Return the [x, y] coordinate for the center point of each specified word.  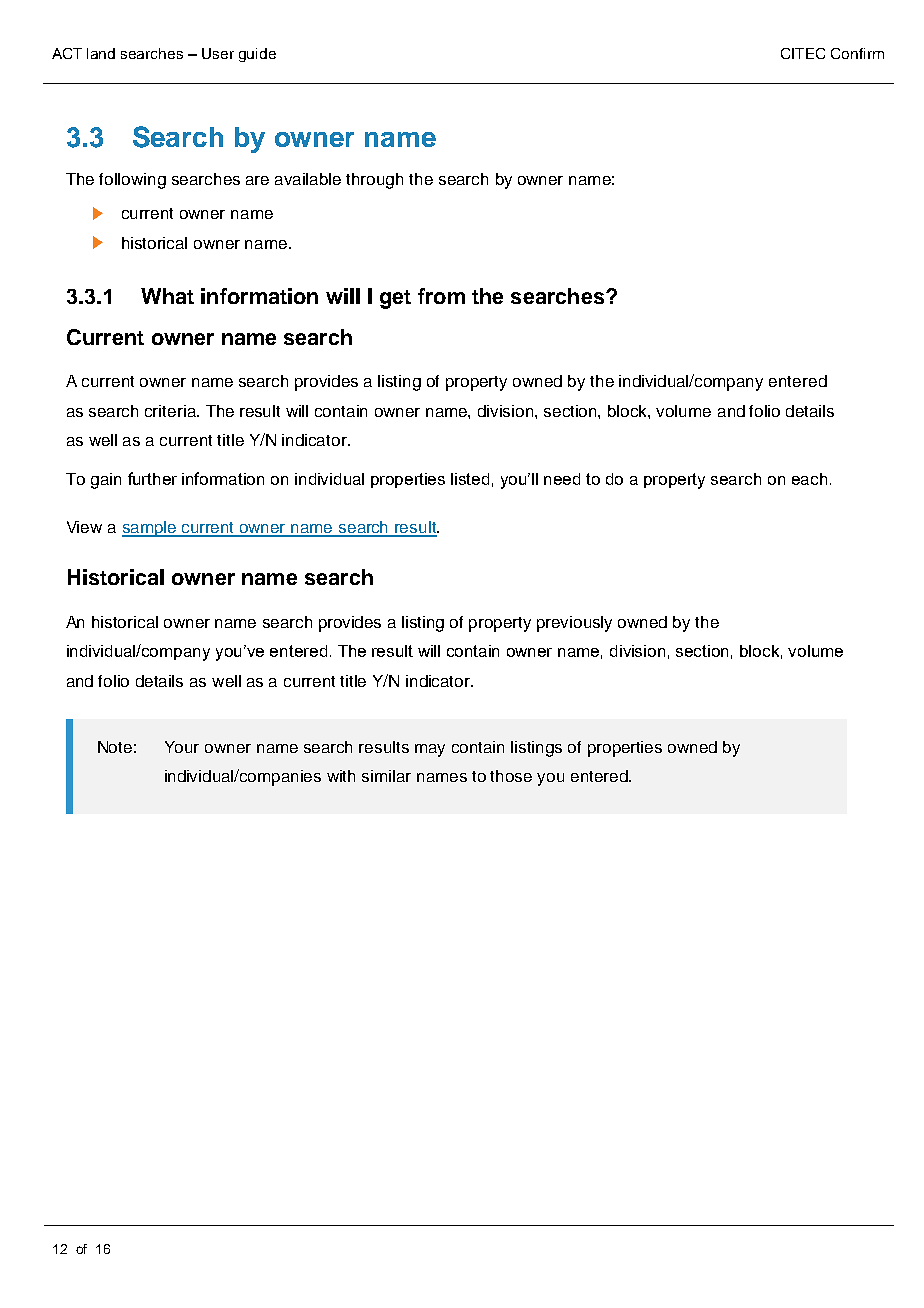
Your [182, 747]
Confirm [857, 53]
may [430, 750]
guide [257, 55]
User [218, 53]
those [511, 776]
